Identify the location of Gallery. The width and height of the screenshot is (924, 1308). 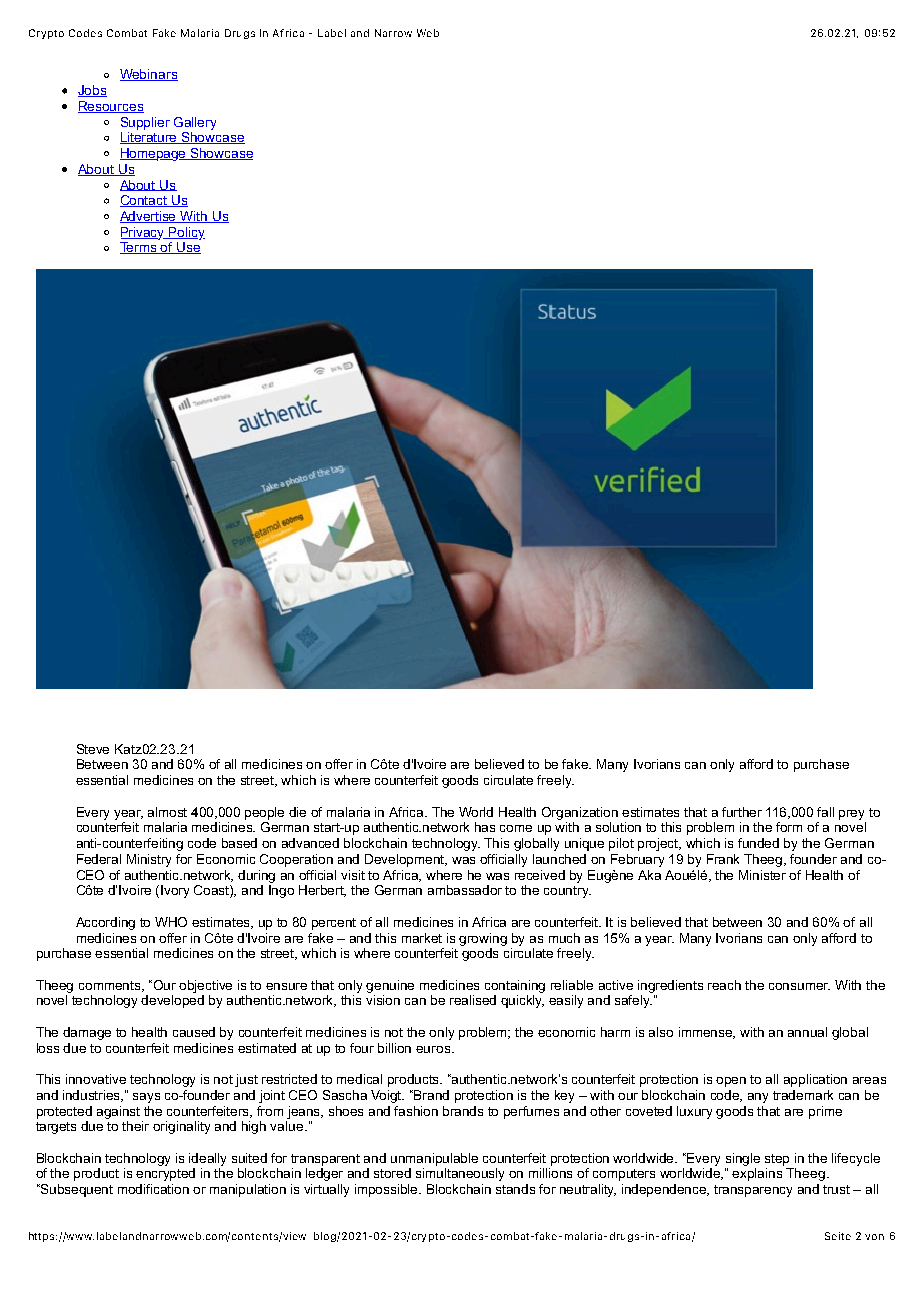
(195, 123).
